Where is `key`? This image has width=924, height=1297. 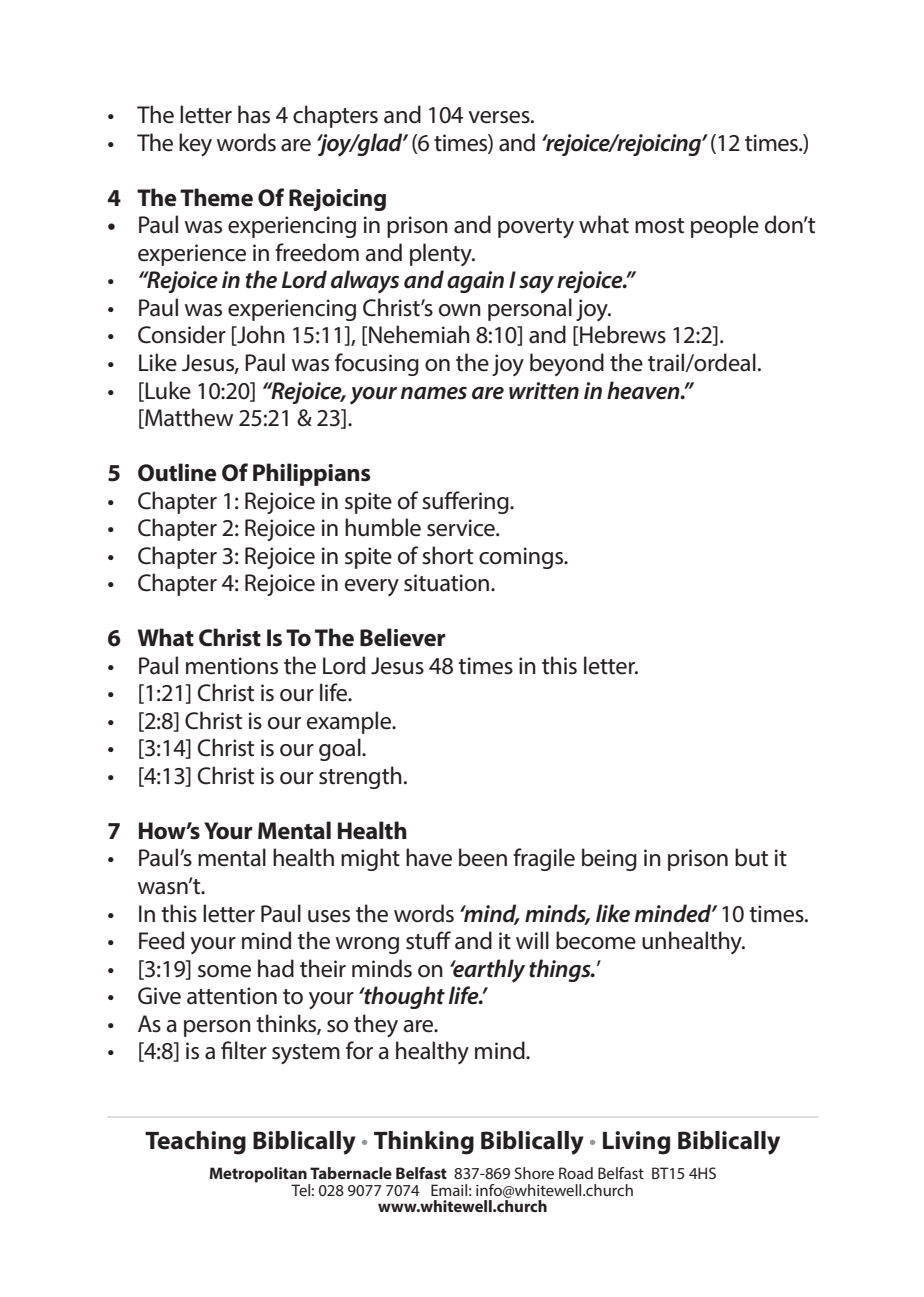
key is located at coordinates (195, 145).
